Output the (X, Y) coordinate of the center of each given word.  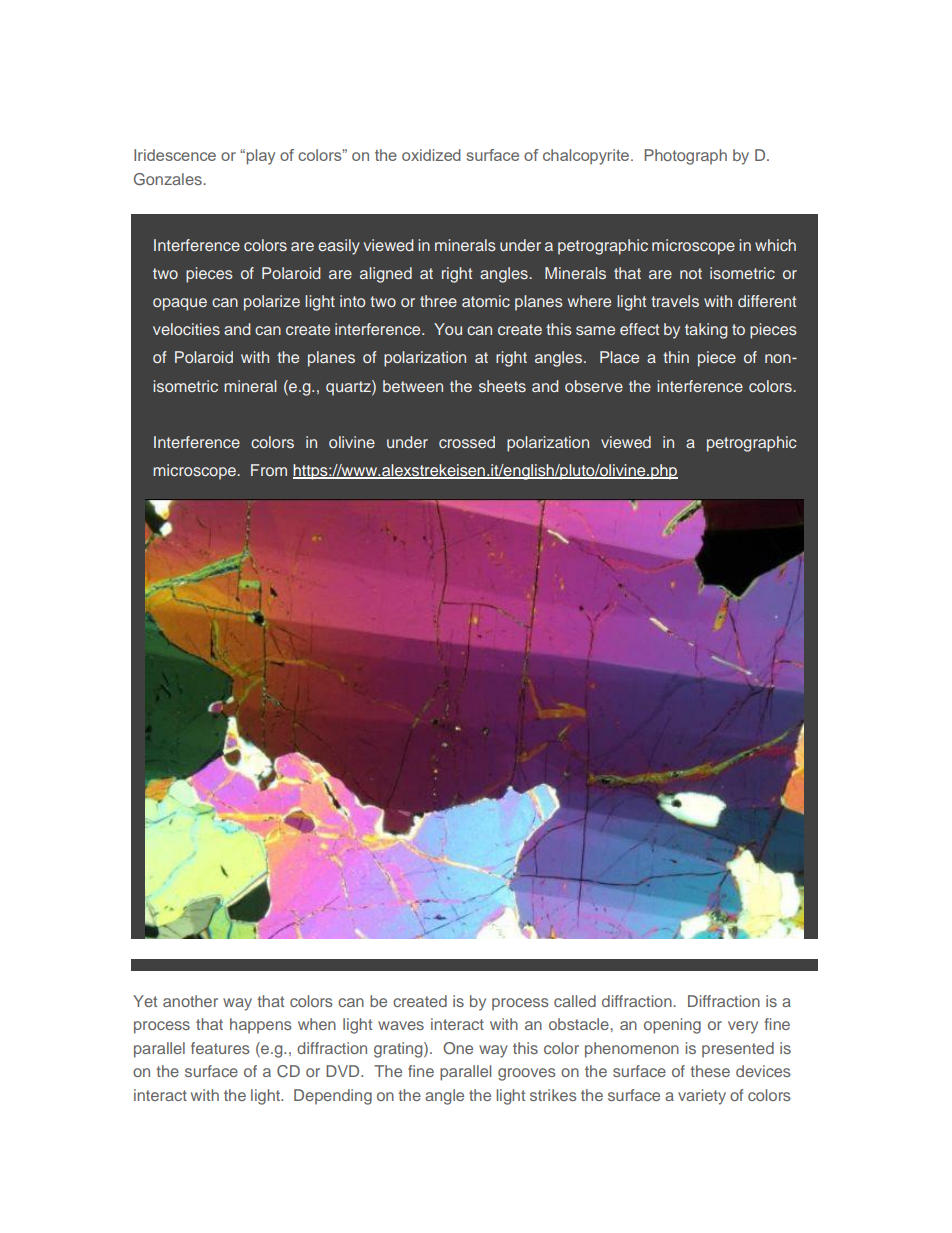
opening (672, 1026)
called (575, 1001)
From (269, 470)
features (220, 1048)
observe (594, 386)
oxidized (431, 155)
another (190, 1001)
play (259, 157)
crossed (467, 442)
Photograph (685, 157)
